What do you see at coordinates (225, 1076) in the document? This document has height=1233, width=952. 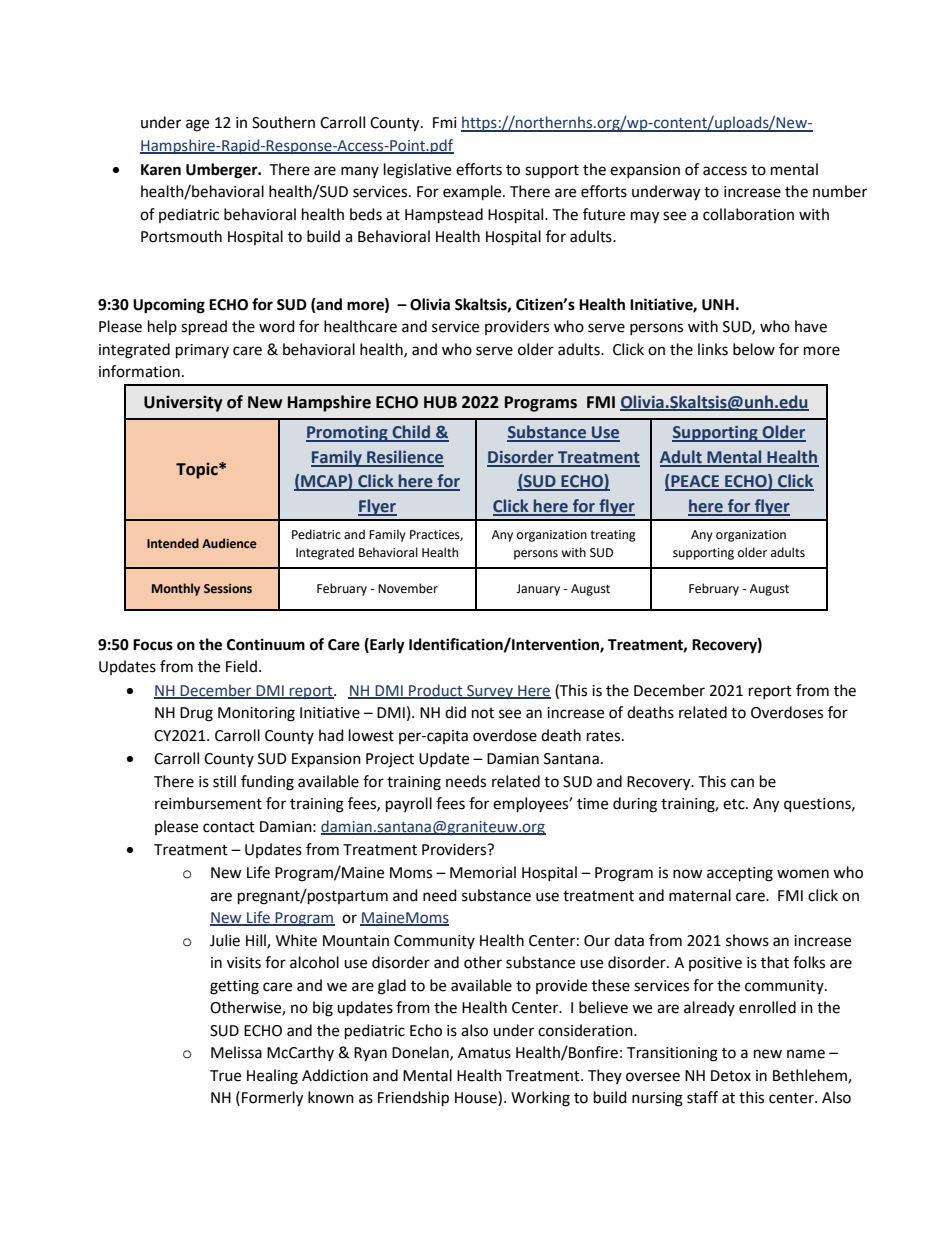 I see `True` at bounding box center [225, 1076].
